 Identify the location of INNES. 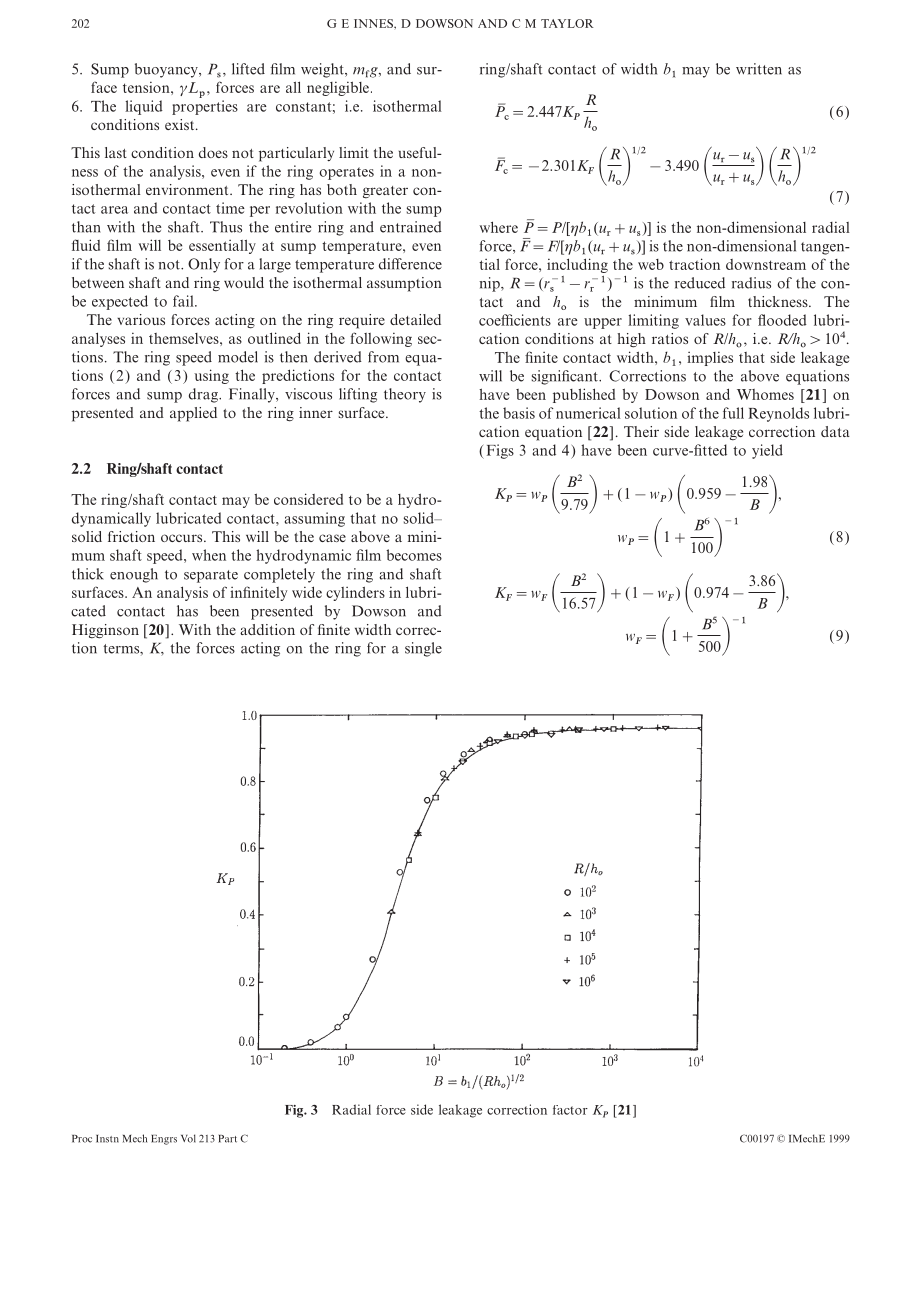
(374, 23).
